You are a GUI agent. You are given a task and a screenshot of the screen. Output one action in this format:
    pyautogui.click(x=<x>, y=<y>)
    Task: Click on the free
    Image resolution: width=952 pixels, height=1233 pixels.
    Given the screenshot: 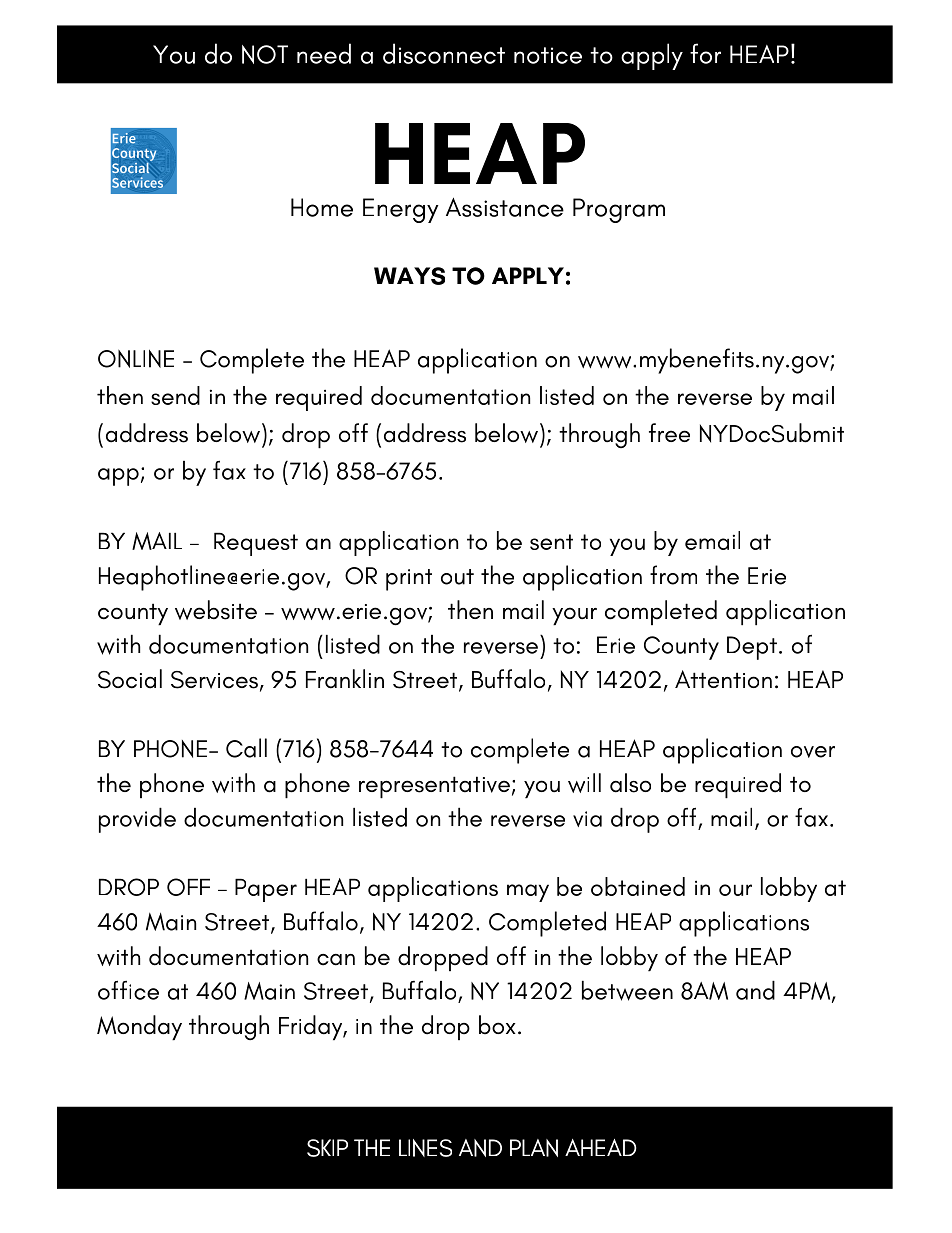 What is the action you would take?
    pyautogui.click(x=669, y=432)
